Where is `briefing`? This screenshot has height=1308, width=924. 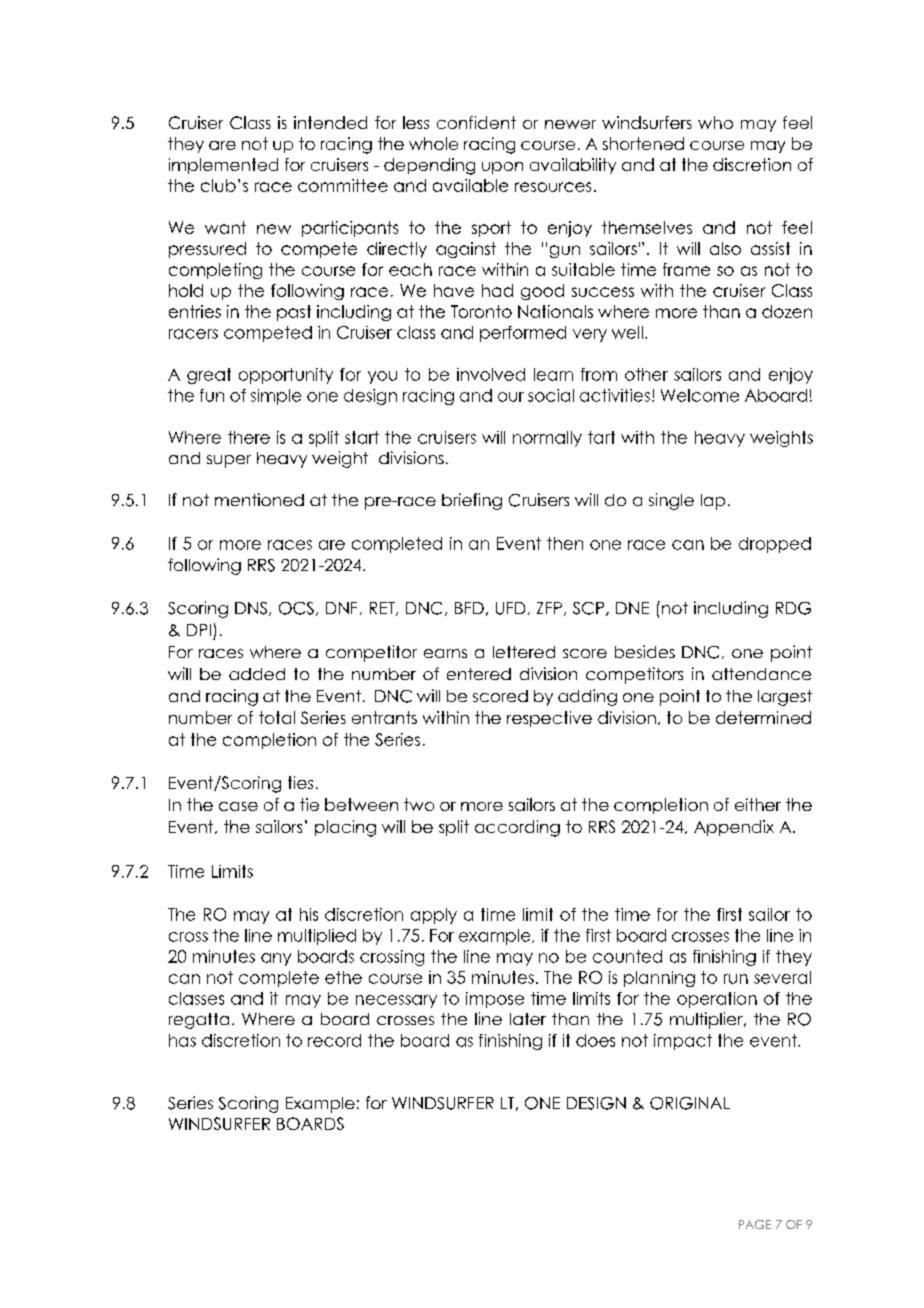
briefing is located at coordinates (472, 501).
